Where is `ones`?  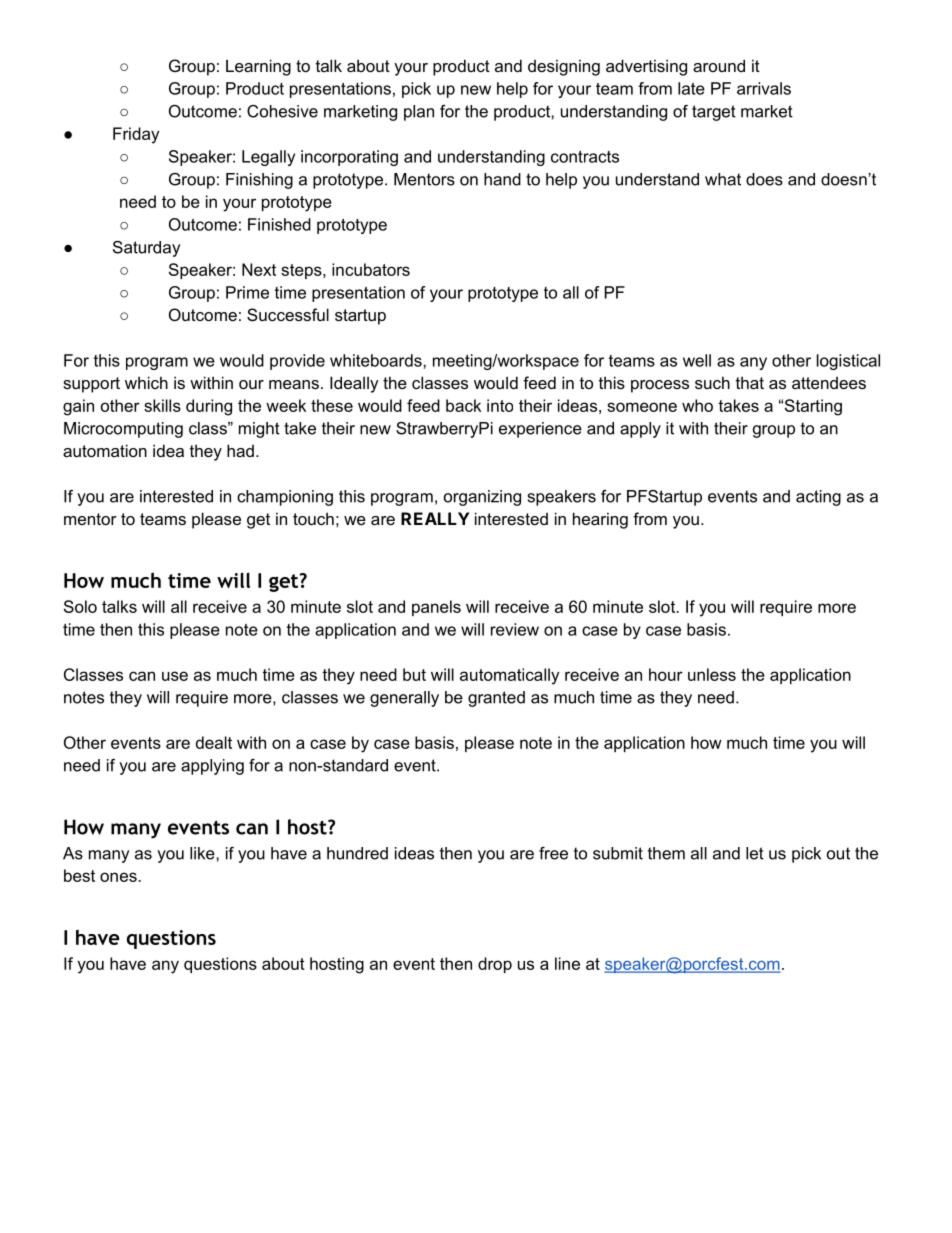 ones is located at coordinates (119, 877).
